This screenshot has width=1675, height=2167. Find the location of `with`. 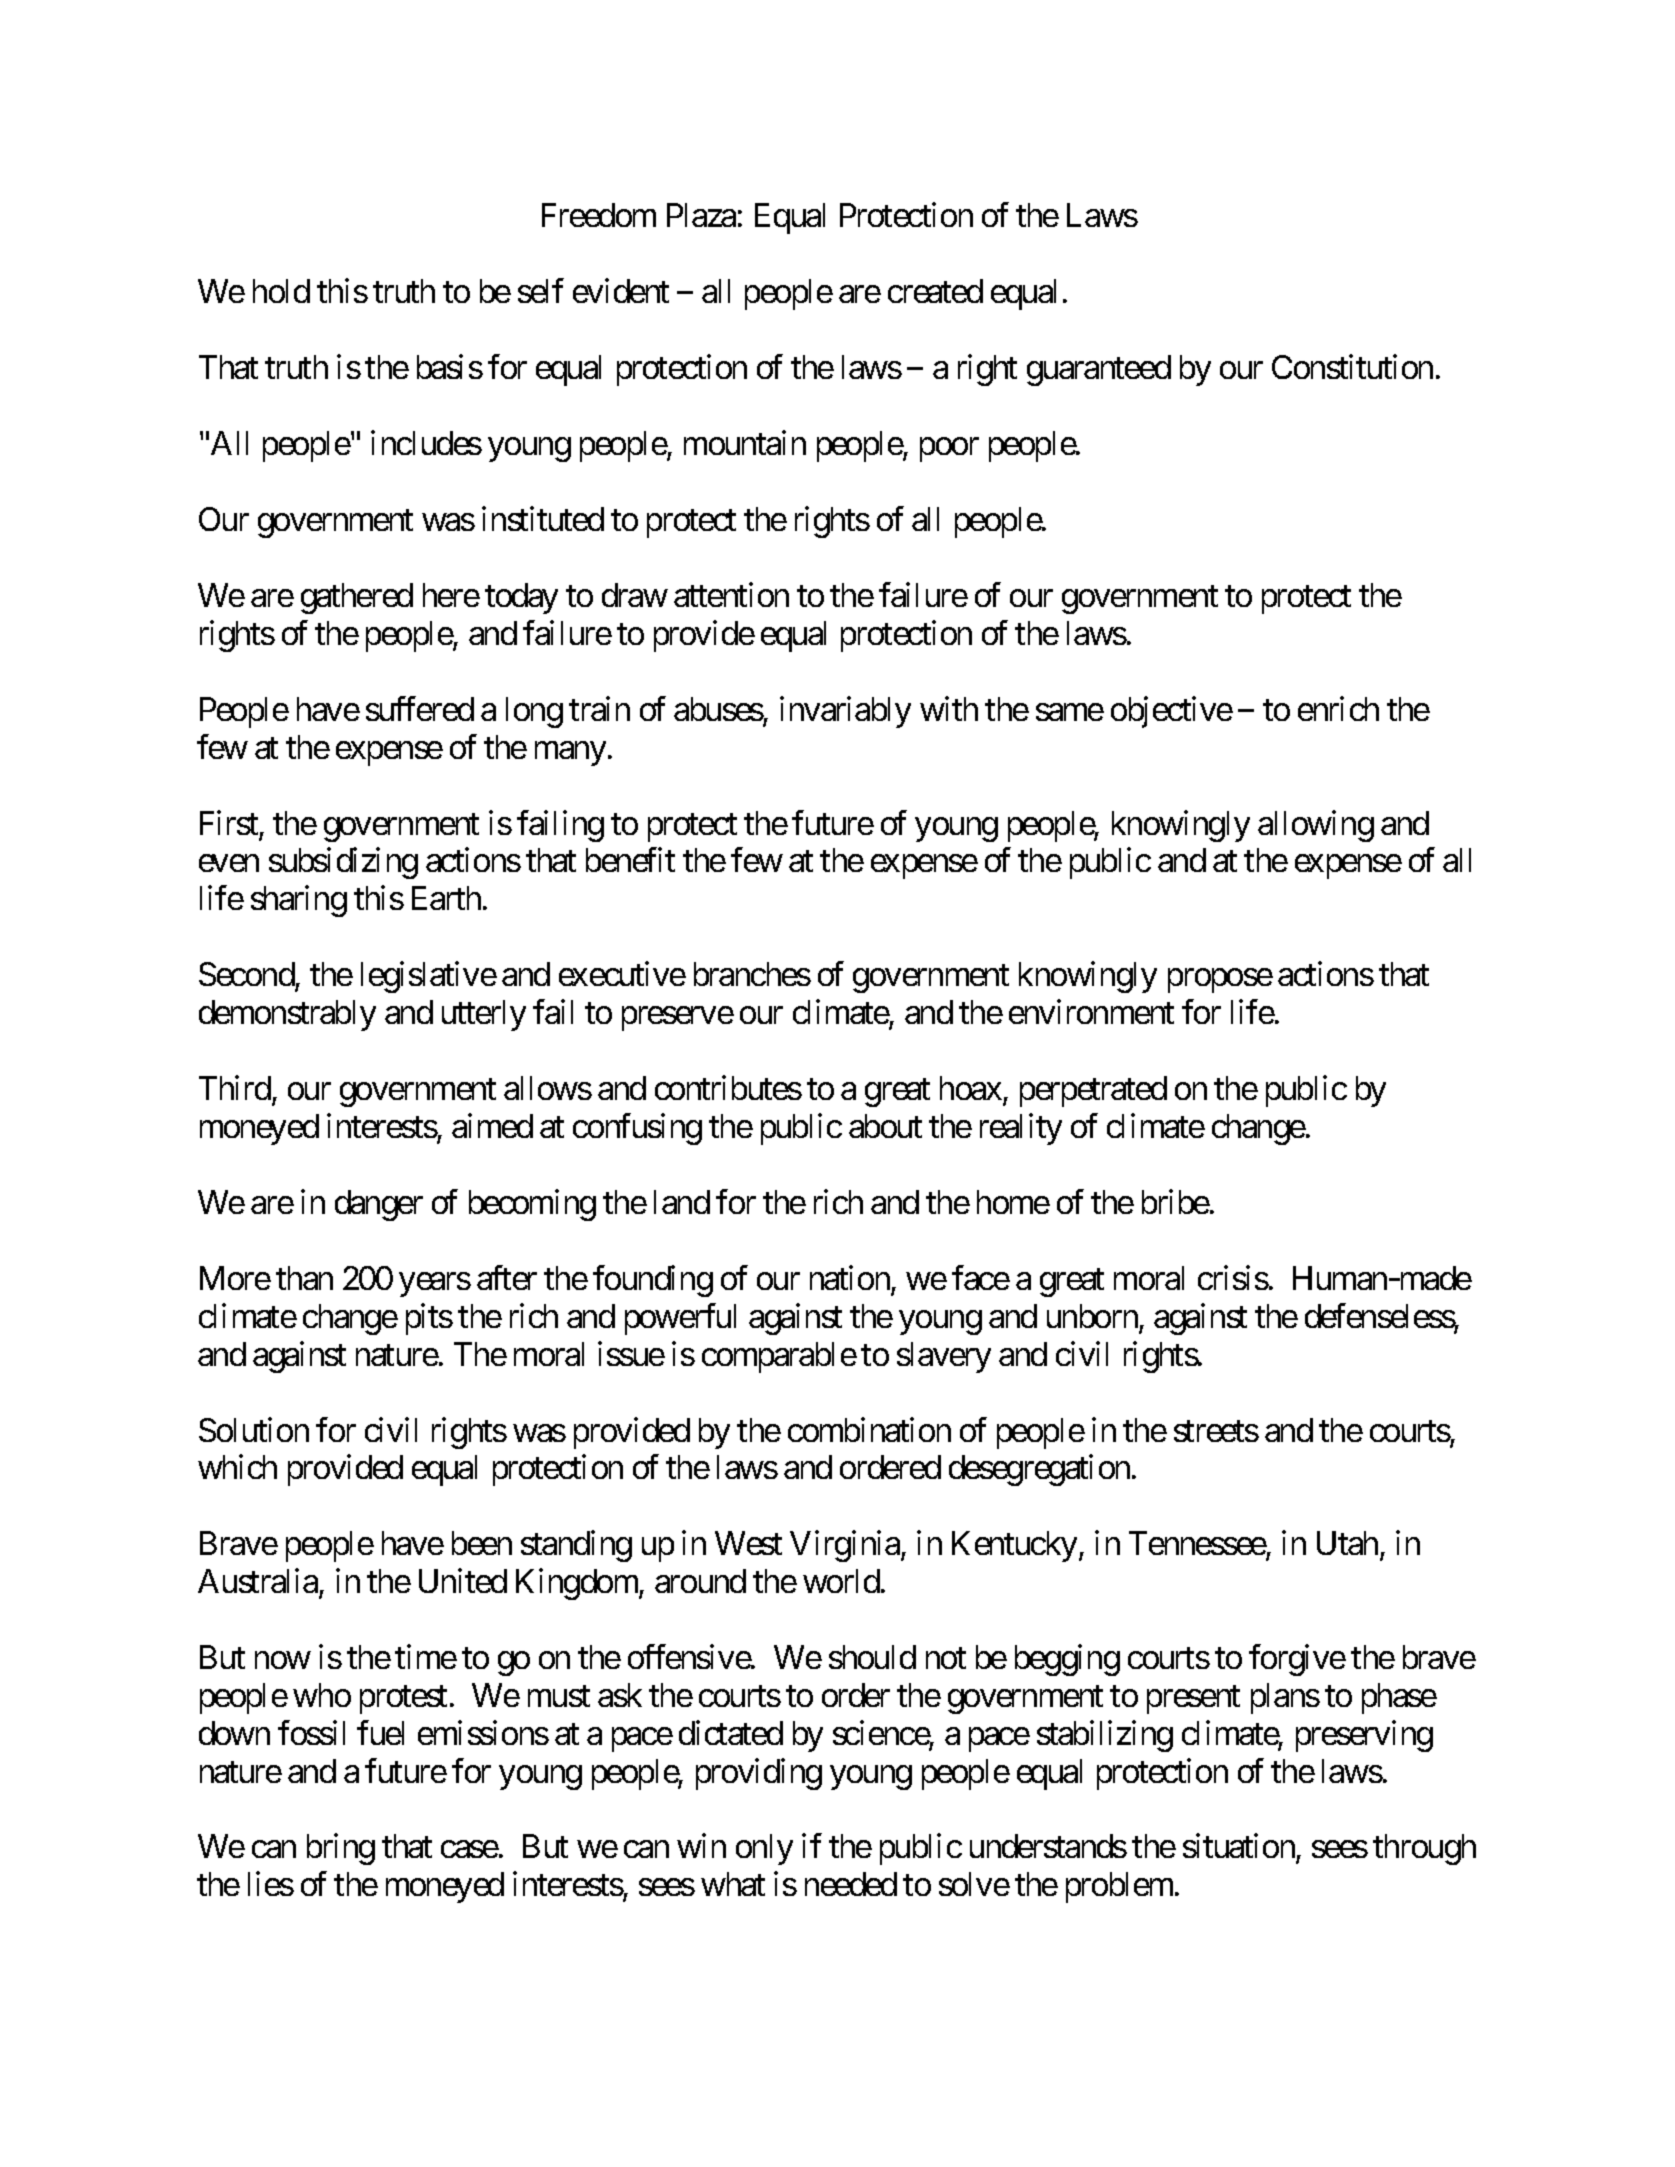

with is located at coordinates (949, 708).
